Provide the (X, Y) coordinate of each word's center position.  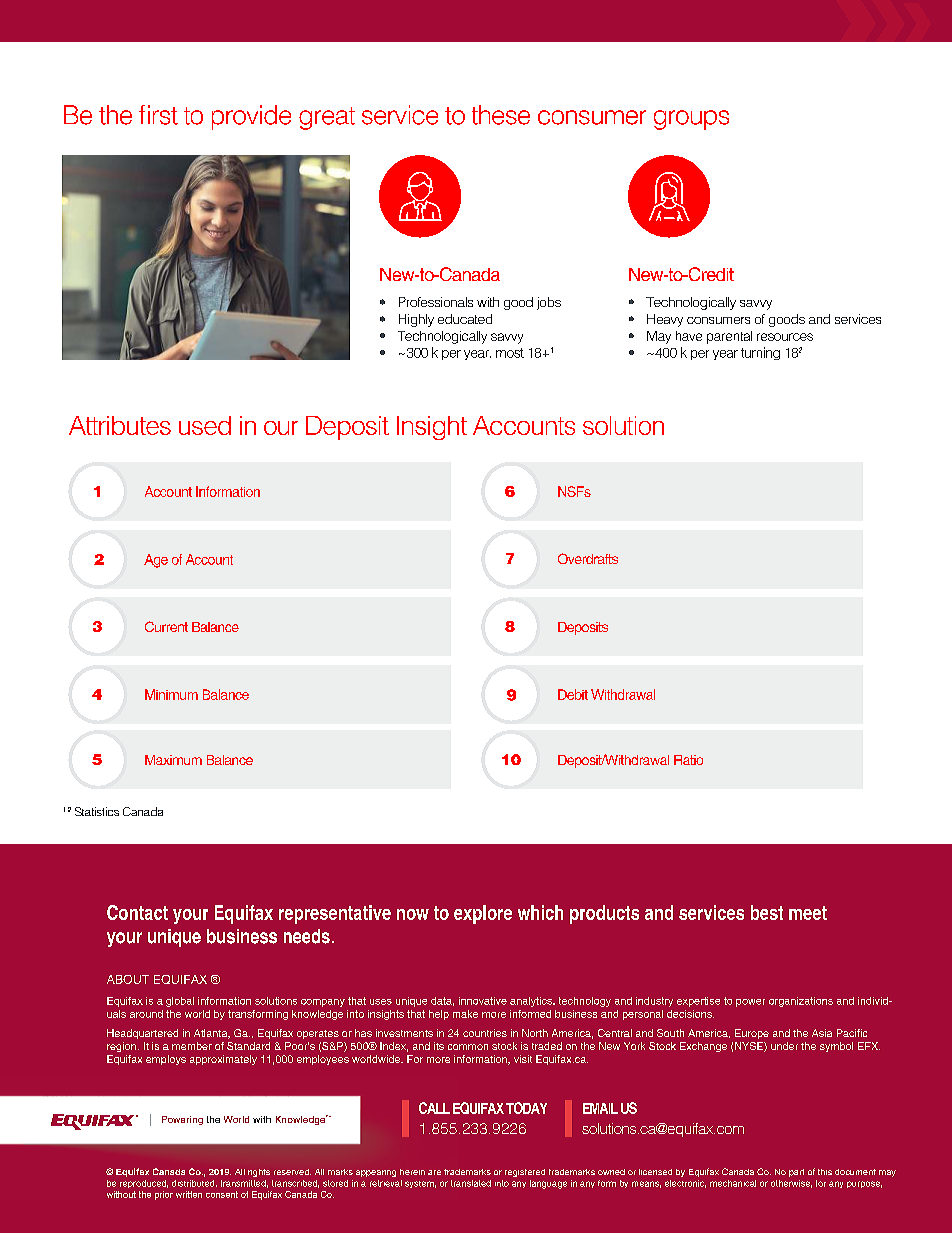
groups (691, 120)
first (158, 115)
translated (471, 1183)
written (189, 1194)
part (796, 1173)
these (501, 115)
